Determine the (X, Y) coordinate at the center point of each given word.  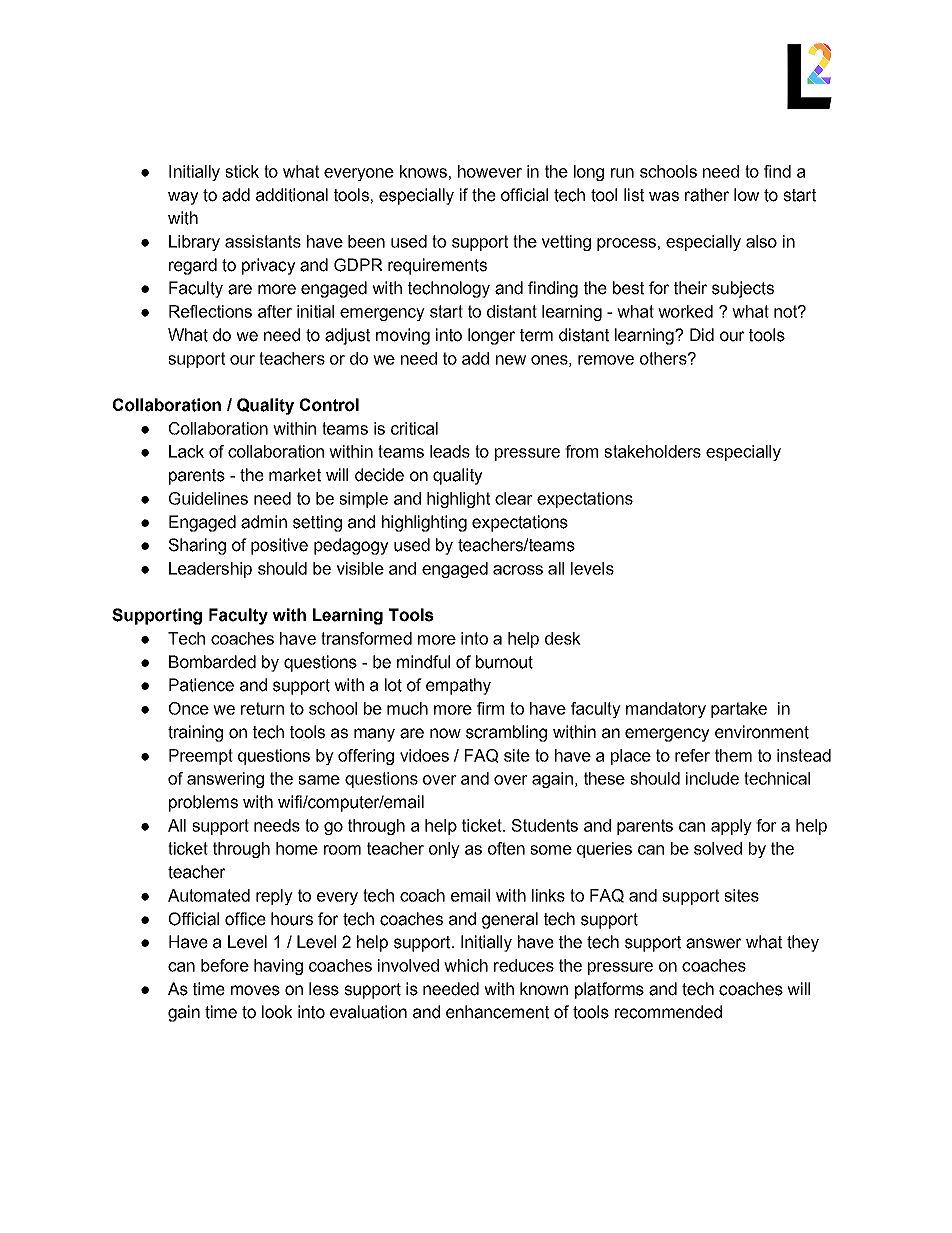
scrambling (506, 733)
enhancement (497, 1012)
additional (292, 195)
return (262, 708)
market (295, 475)
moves (255, 990)
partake (739, 710)
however (490, 171)
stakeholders (652, 451)
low (746, 195)
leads (450, 451)
